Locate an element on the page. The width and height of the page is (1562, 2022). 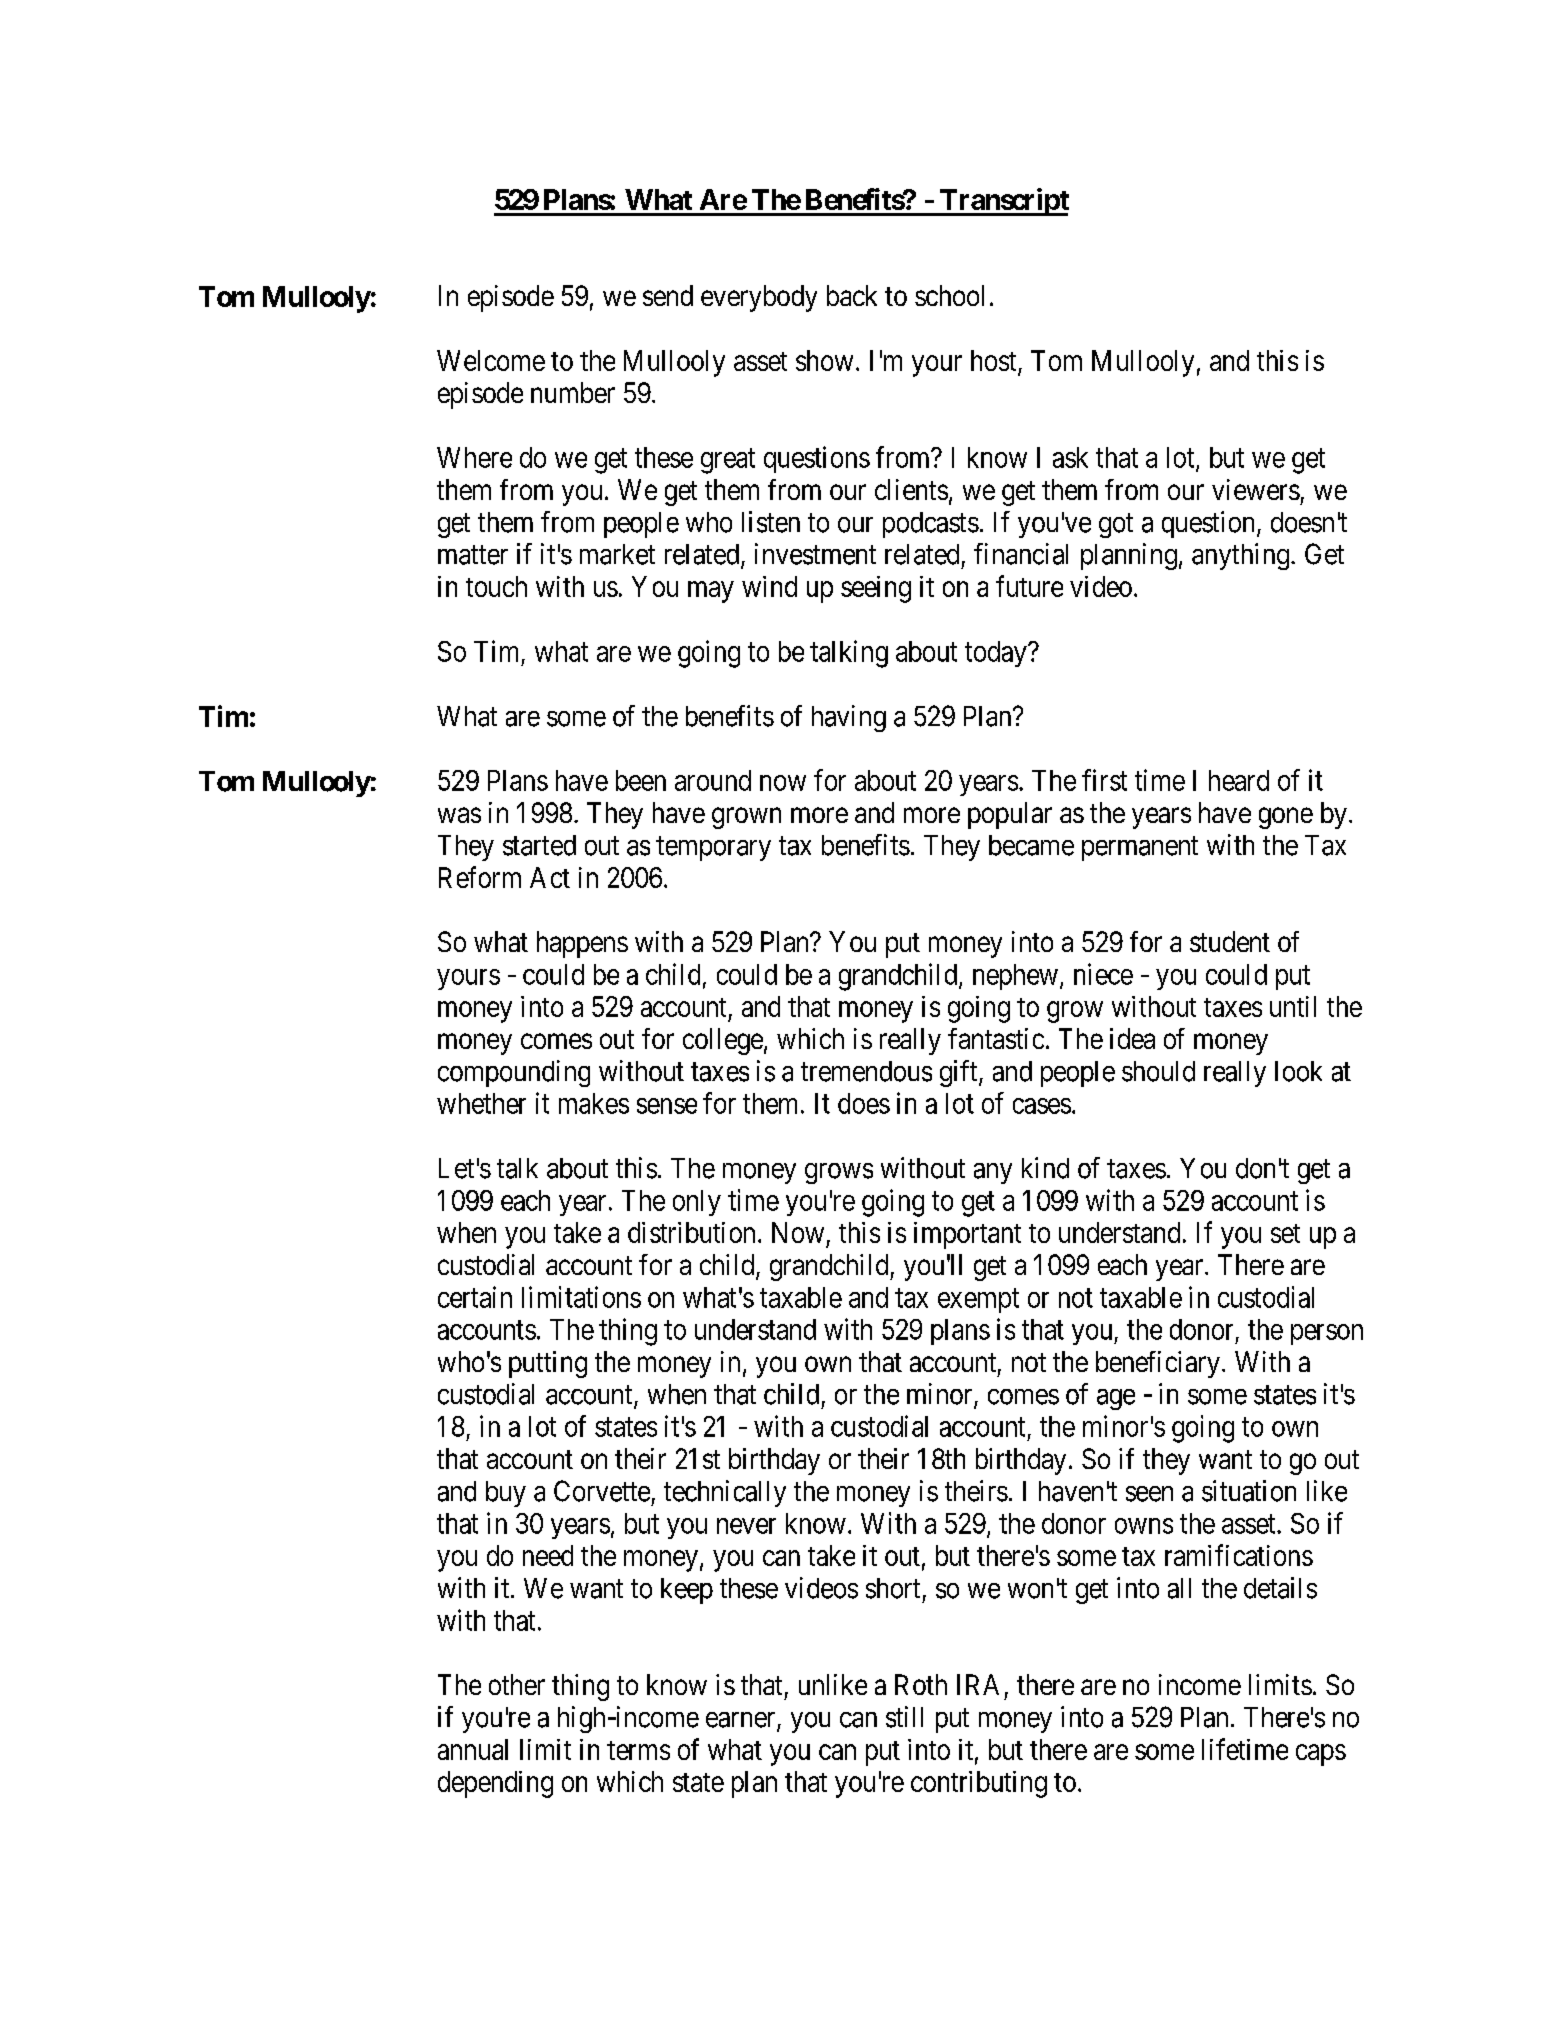
distribution is located at coordinates (691, 1232).
